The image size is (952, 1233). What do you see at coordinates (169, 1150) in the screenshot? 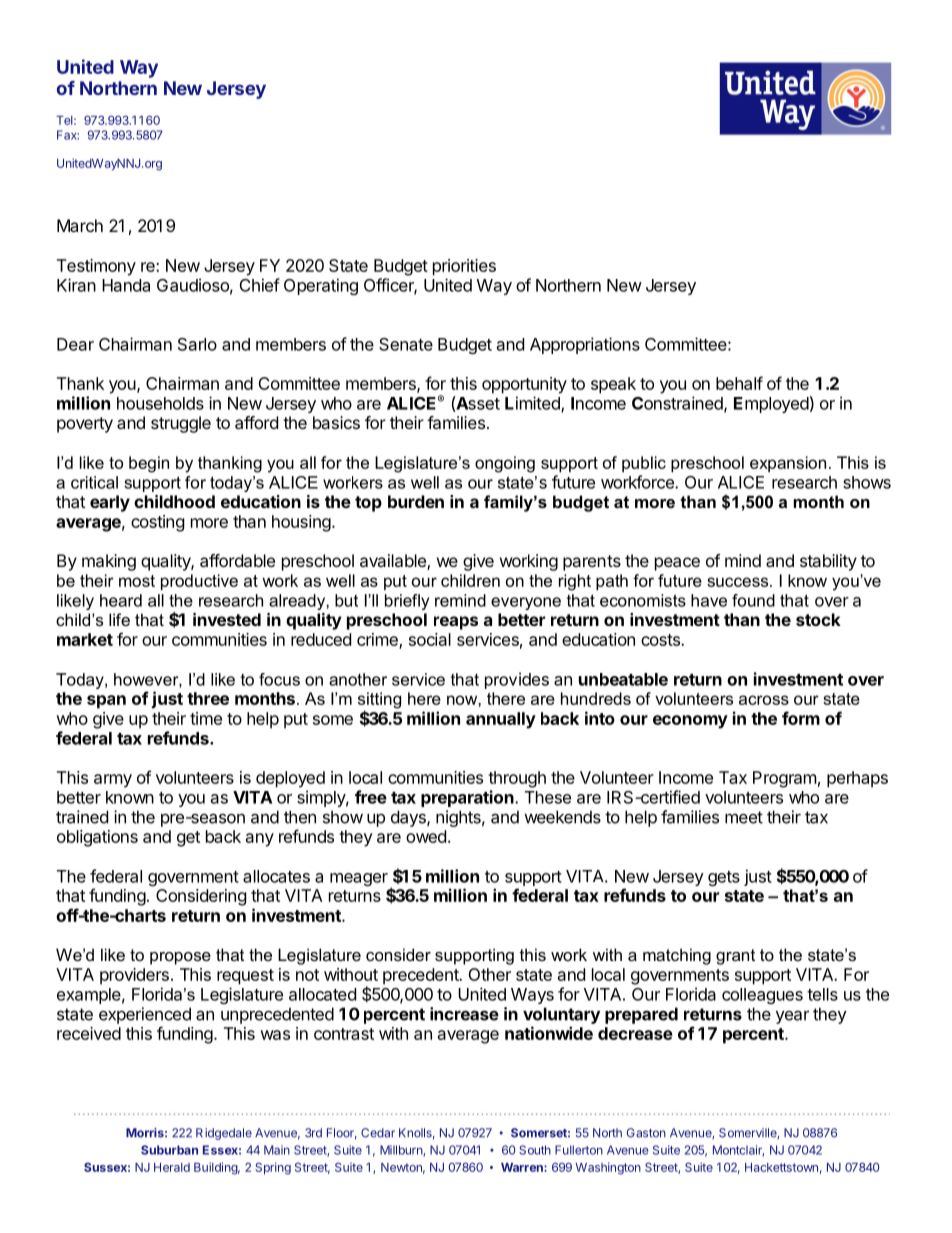
I see `Suburban` at bounding box center [169, 1150].
